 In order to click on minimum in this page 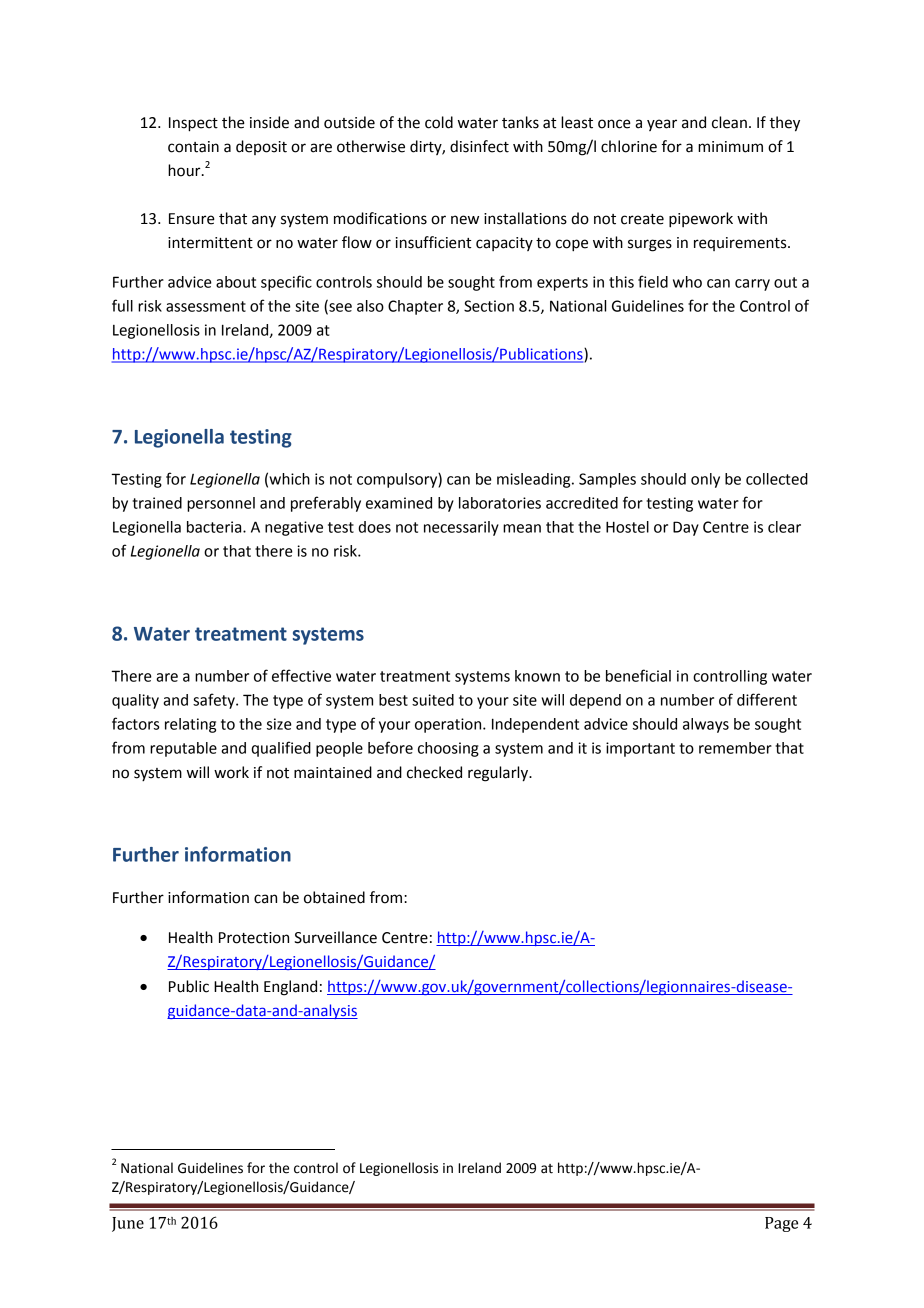, I will do `click(730, 147)`.
